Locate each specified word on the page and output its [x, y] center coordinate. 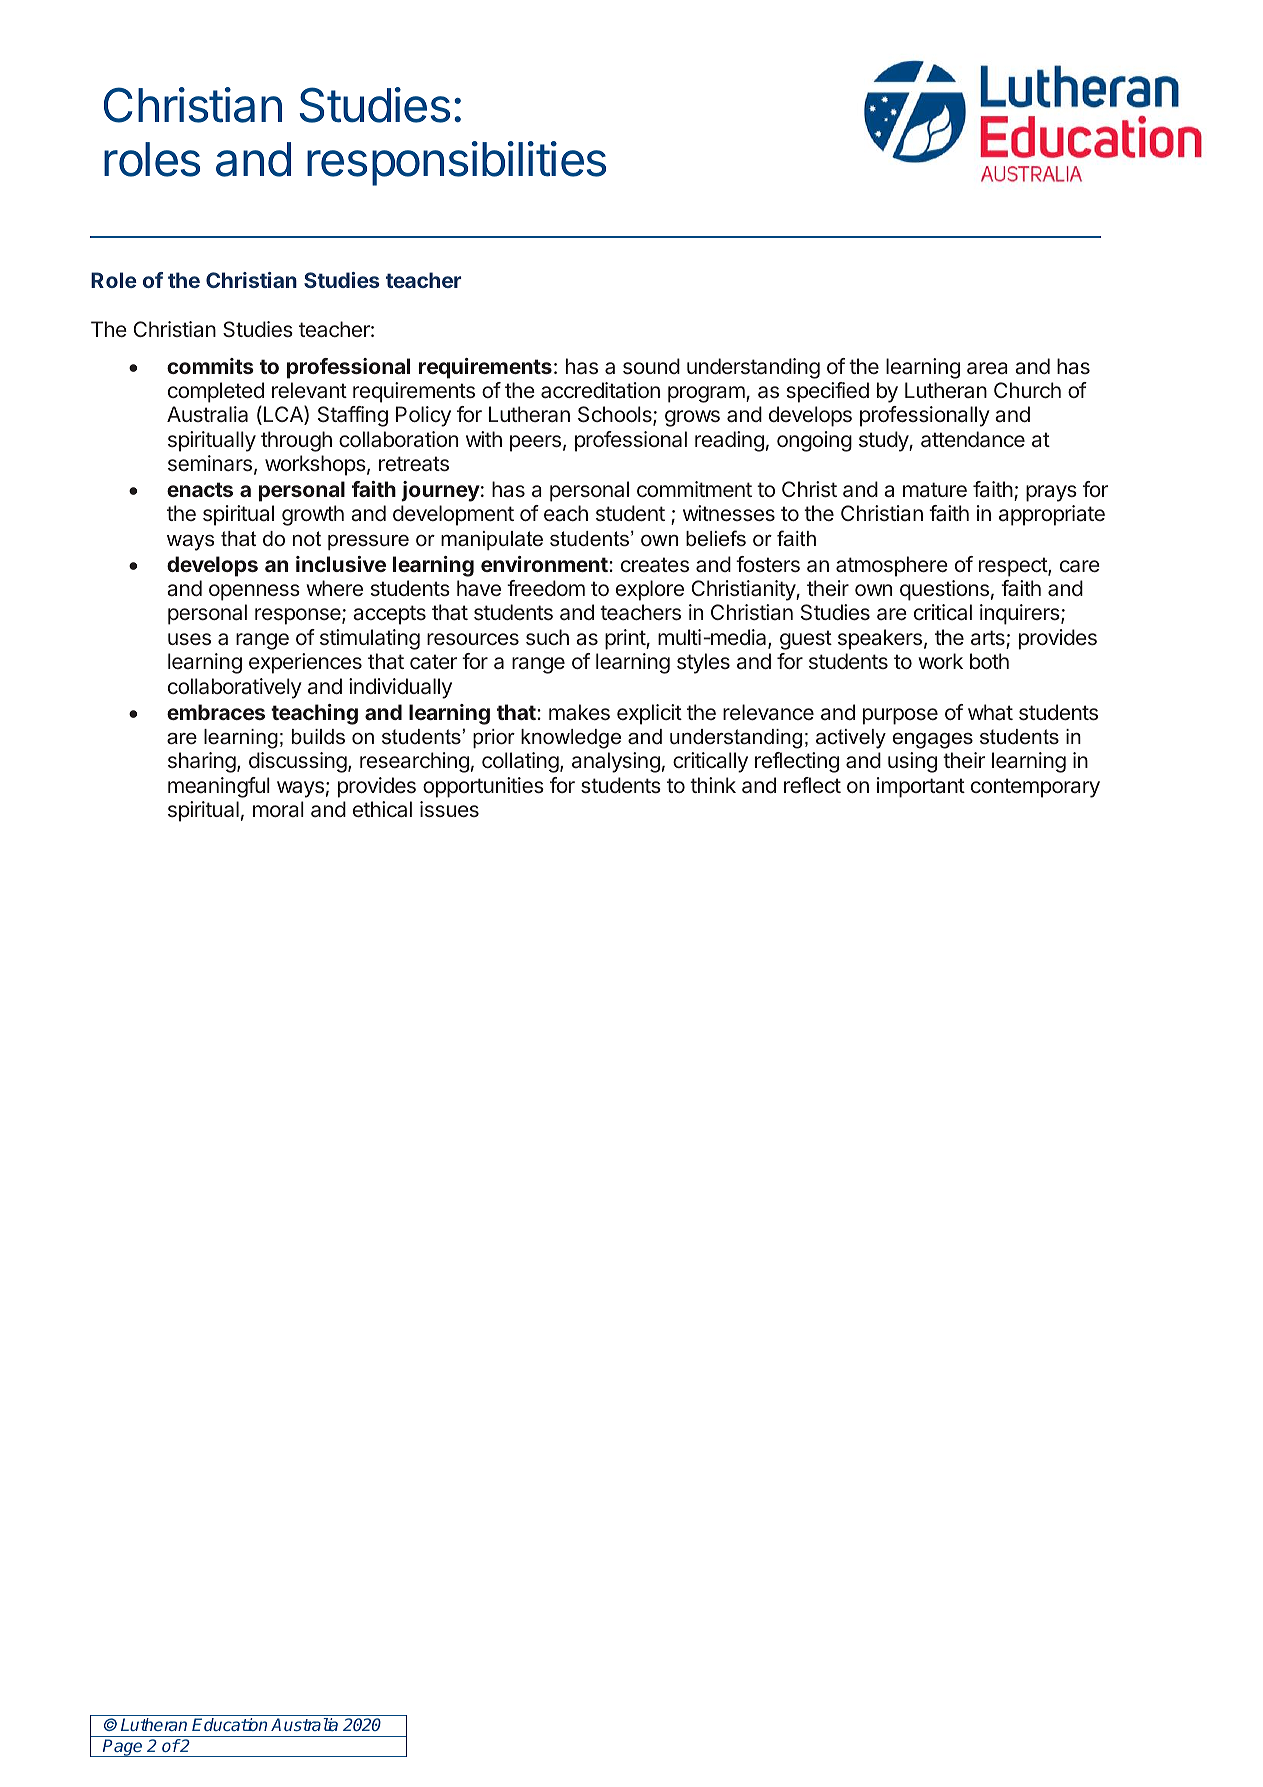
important [921, 787]
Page [123, 1748]
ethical [382, 809]
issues [449, 809]
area [987, 368]
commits [210, 366]
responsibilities [456, 163]
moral [278, 809]
